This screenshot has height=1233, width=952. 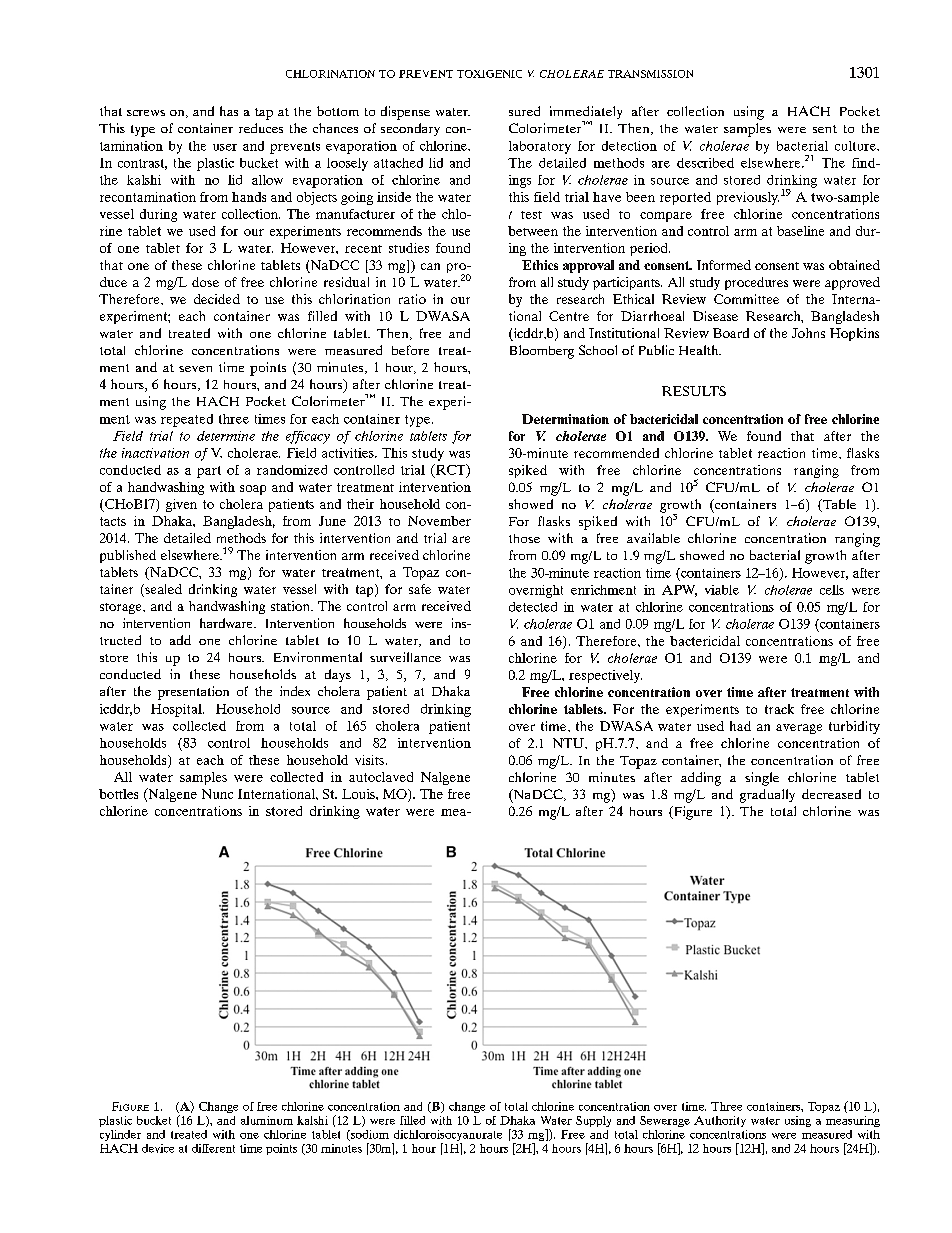 What do you see at coordinates (213, 1148) in the screenshot?
I see `different` at bounding box center [213, 1148].
